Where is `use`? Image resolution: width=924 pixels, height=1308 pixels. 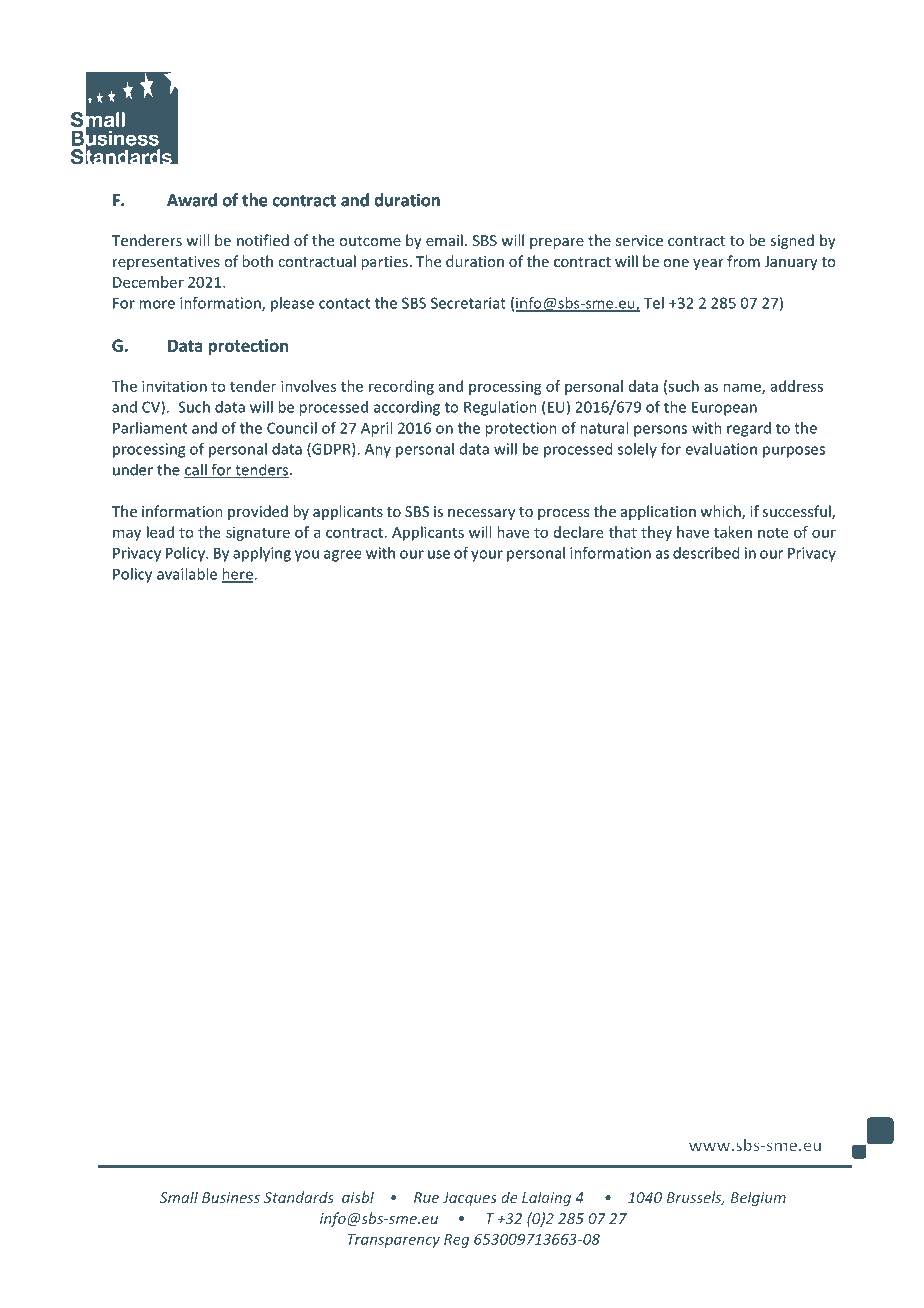
use is located at coordinates (439, 554).
